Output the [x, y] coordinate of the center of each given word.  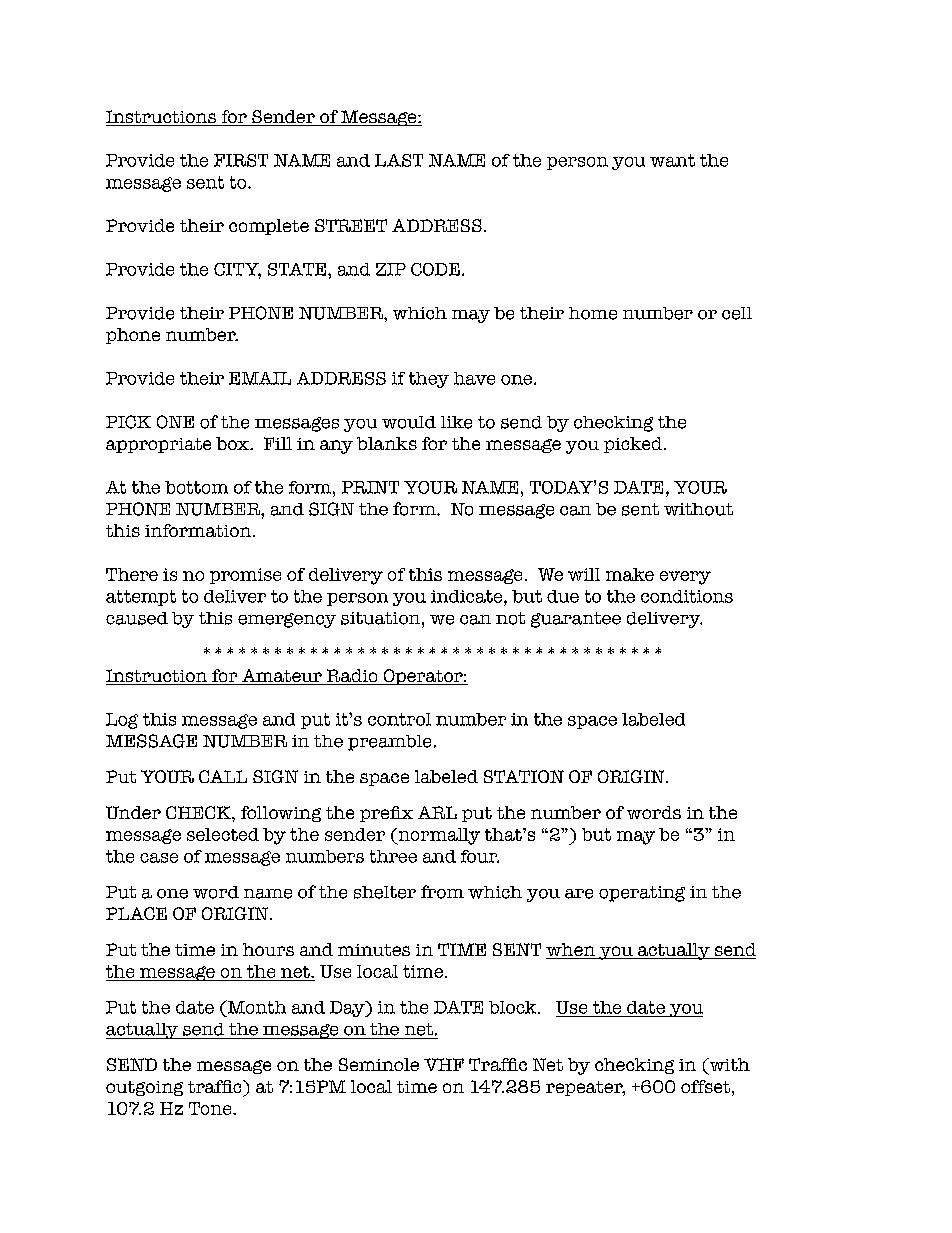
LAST [399, 160]
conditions [687, 596]
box [233, 443]
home [593, 313]
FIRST [241, 160]
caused [137, 618]
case [159, 858]
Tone [211, 1108]
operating [642, 894]
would [409, 422]
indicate [468, 596]
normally [438, 836]
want [672, 160]
